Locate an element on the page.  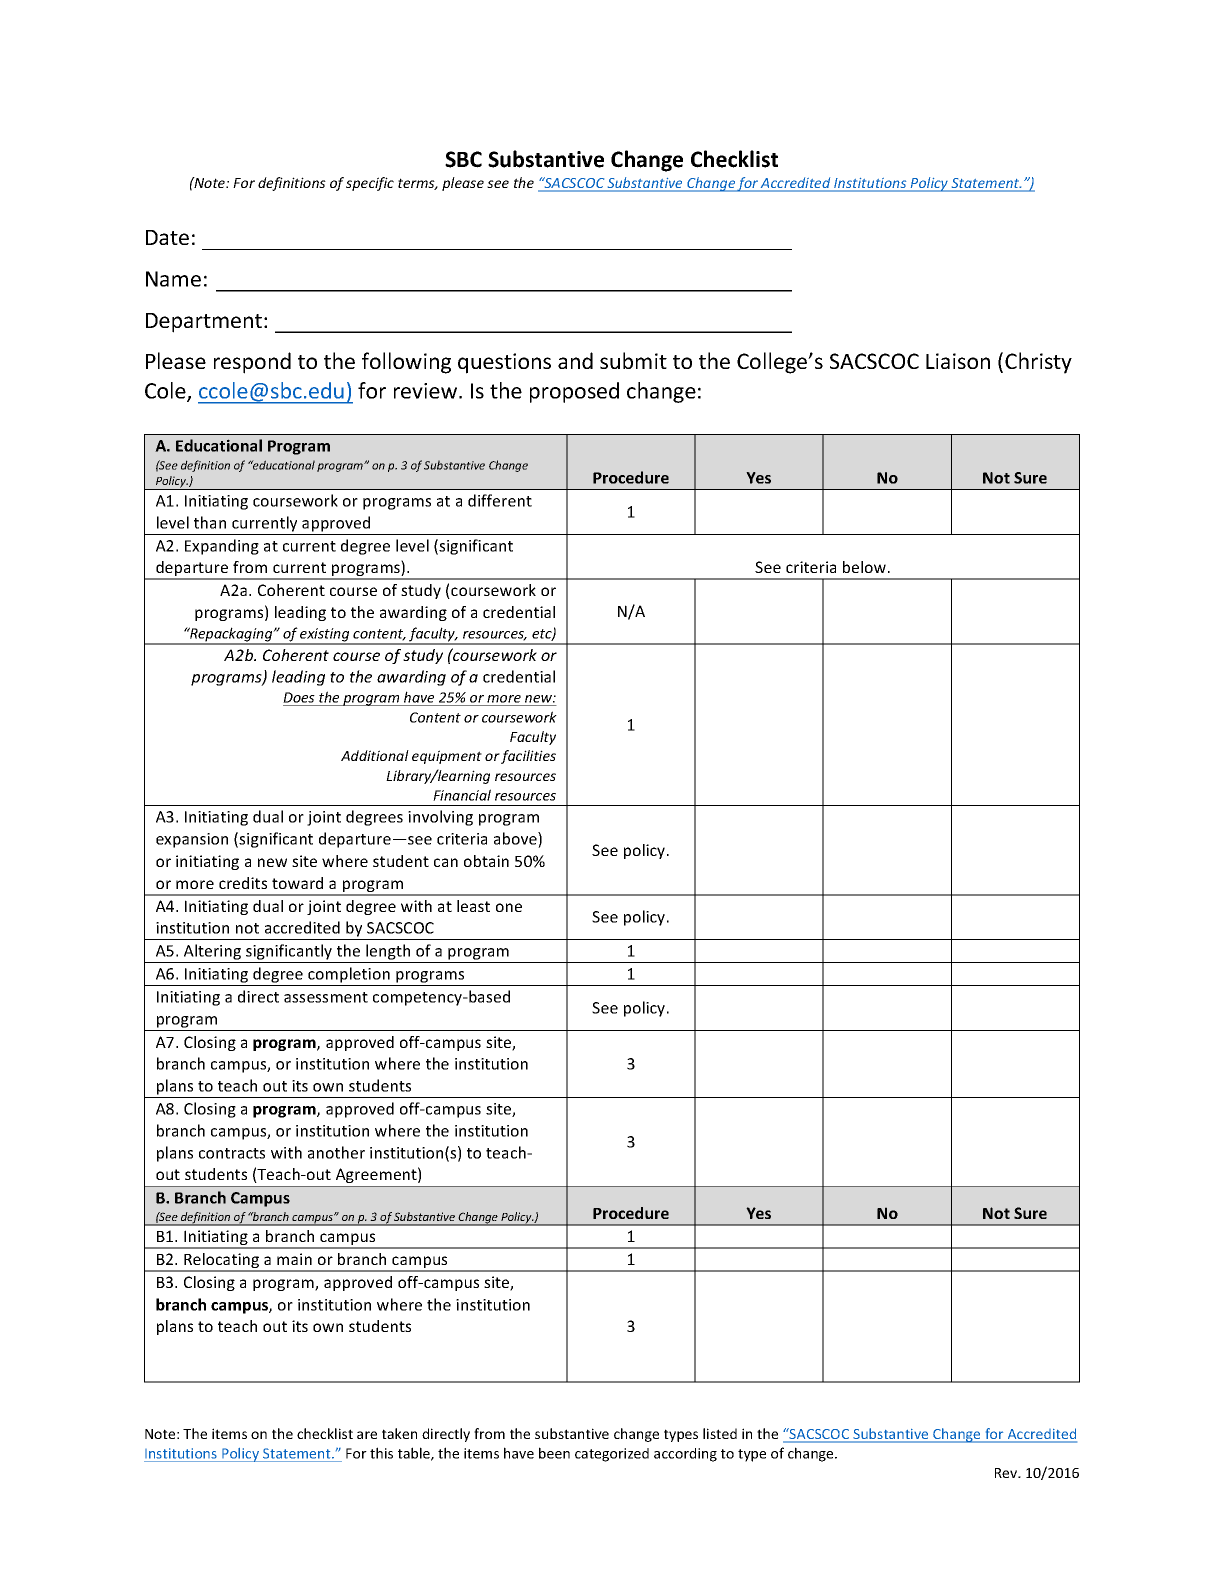
categorized is located at coordinates (612, 1455).
